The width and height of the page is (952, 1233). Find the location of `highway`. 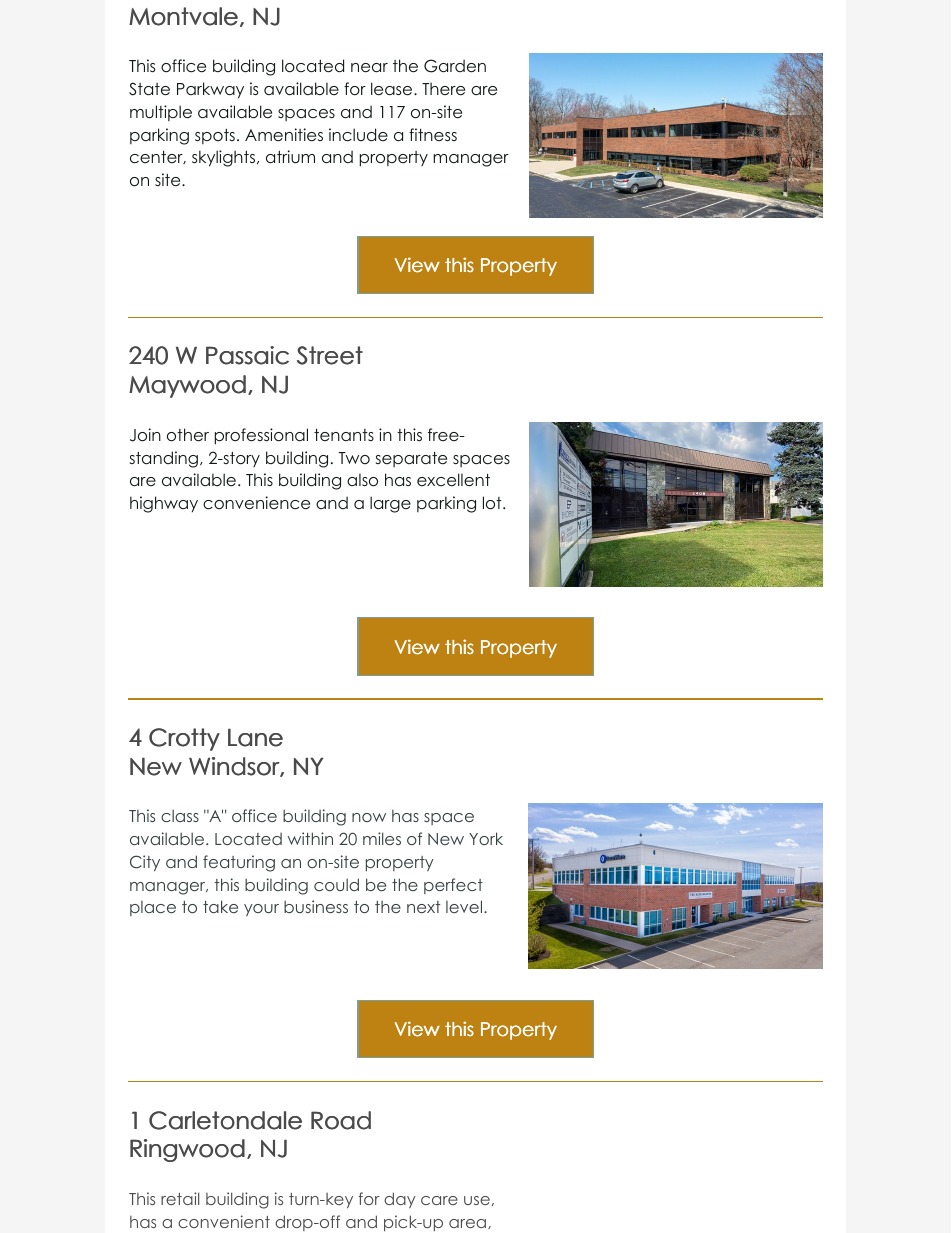

highway is located at coordinates (164, 504).
